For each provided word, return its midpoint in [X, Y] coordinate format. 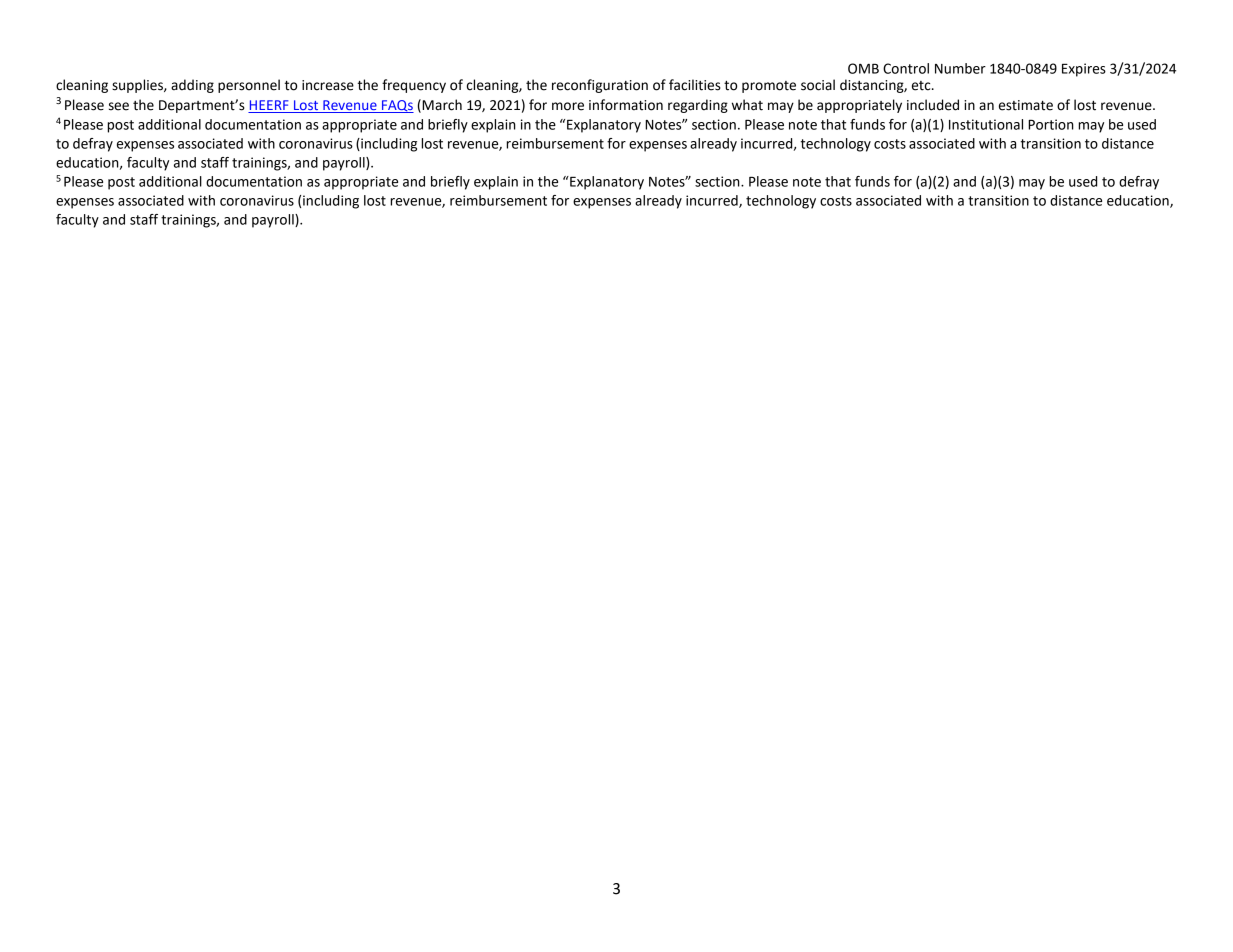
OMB [863, 68]
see [119, 106]
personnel [249, 86]
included [933, 105]
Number [960, 68]
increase [328, 85]
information [626, 105]
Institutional [986, 124]
